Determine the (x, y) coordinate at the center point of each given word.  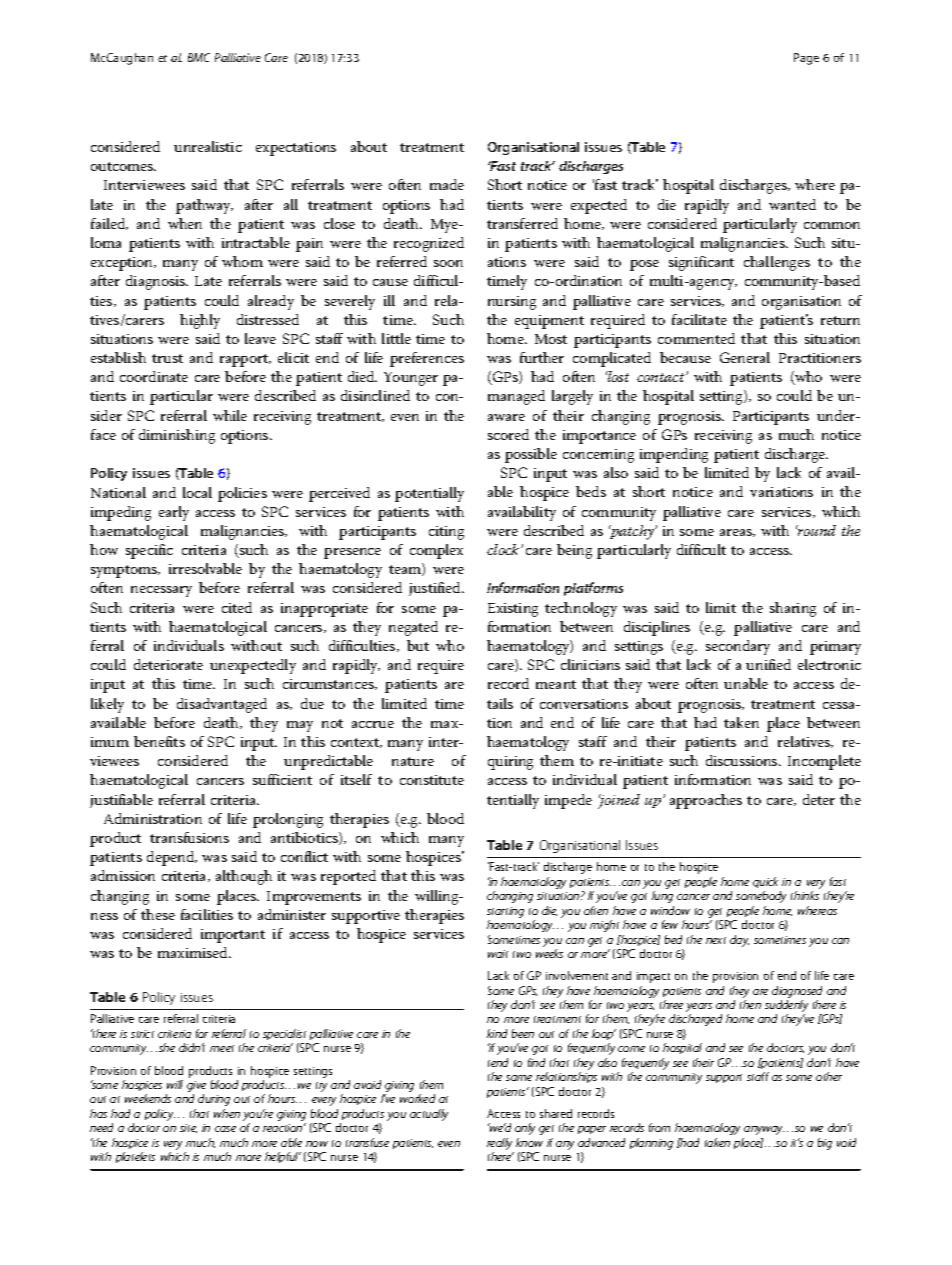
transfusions (189, 837)
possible (531, 455)
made (447, 184)
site (188, 1128)
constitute (432, 780)
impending (674, 455)
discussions (743, 760)
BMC (199, 57)
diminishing (177, 436)
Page (806, 59)
